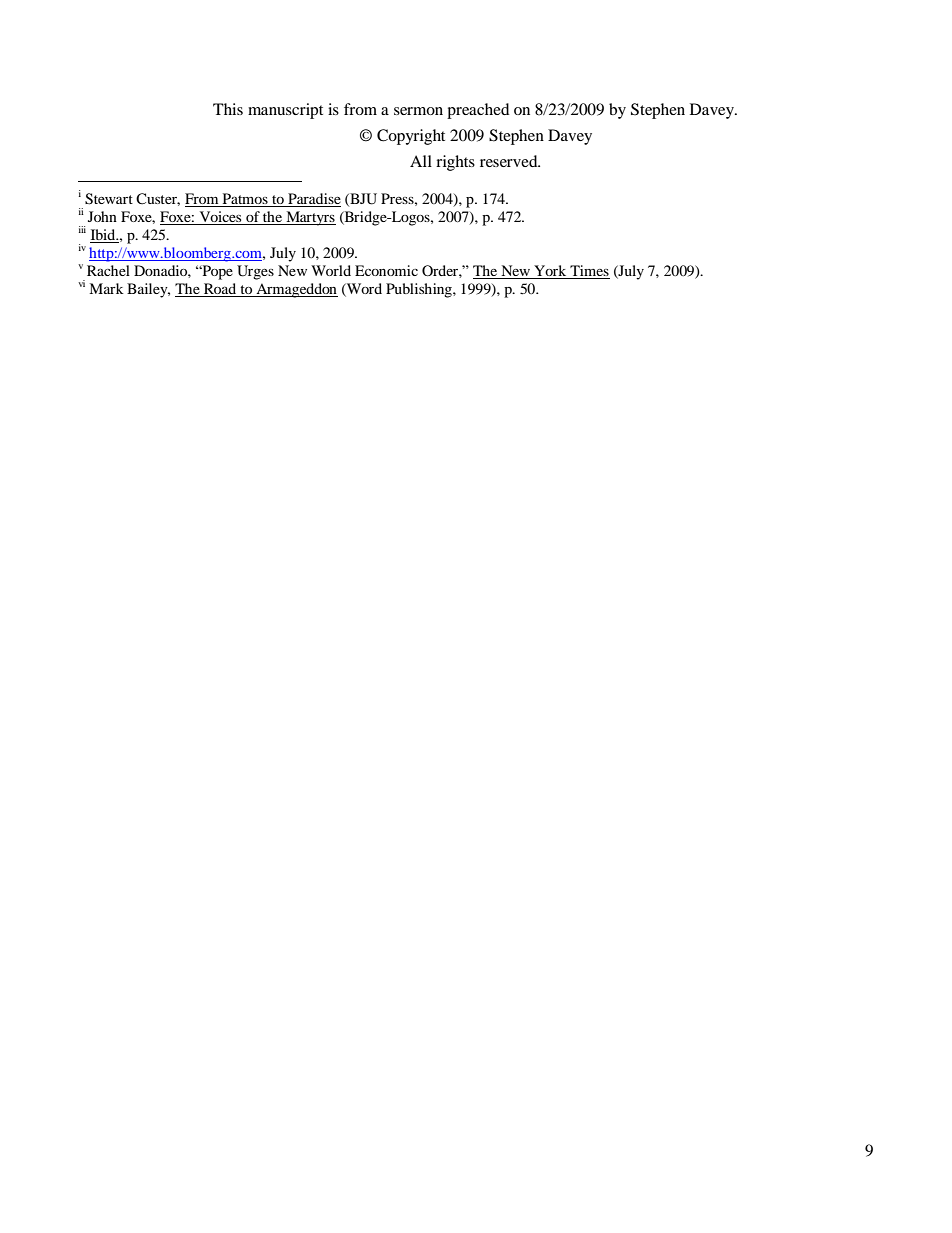 The height and width of the screenshot is (1233, 952). Describe the element at coordinates (109, 199) in the screenshot. I see `Stewart` at that location.
